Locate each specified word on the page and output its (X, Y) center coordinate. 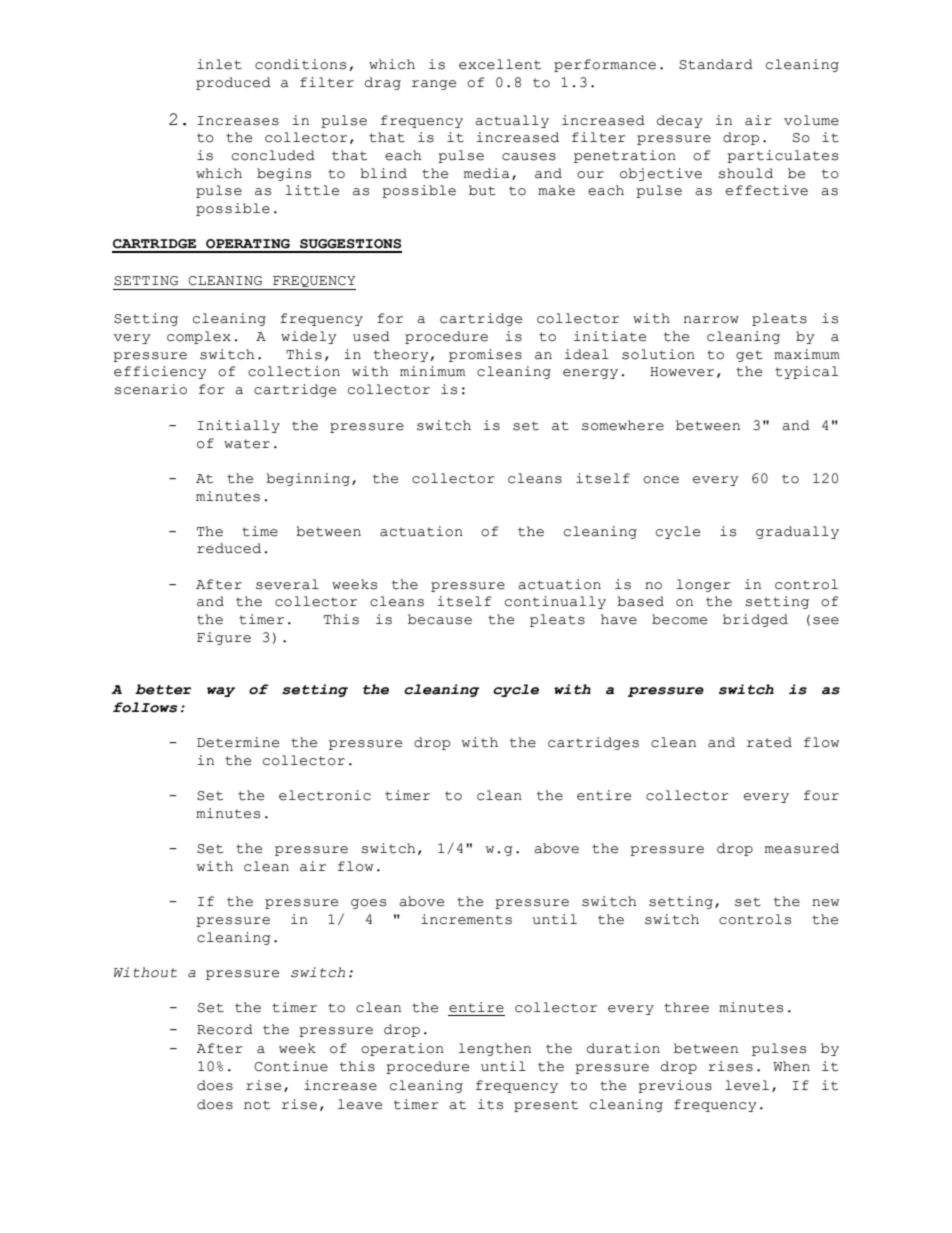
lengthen (494, 1049)
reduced (229, 548)
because (440, 619)
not (257, 1105)
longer (703, 585)
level (747, 1085)
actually (512, 121)
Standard (716, 64)
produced (233, 83)
